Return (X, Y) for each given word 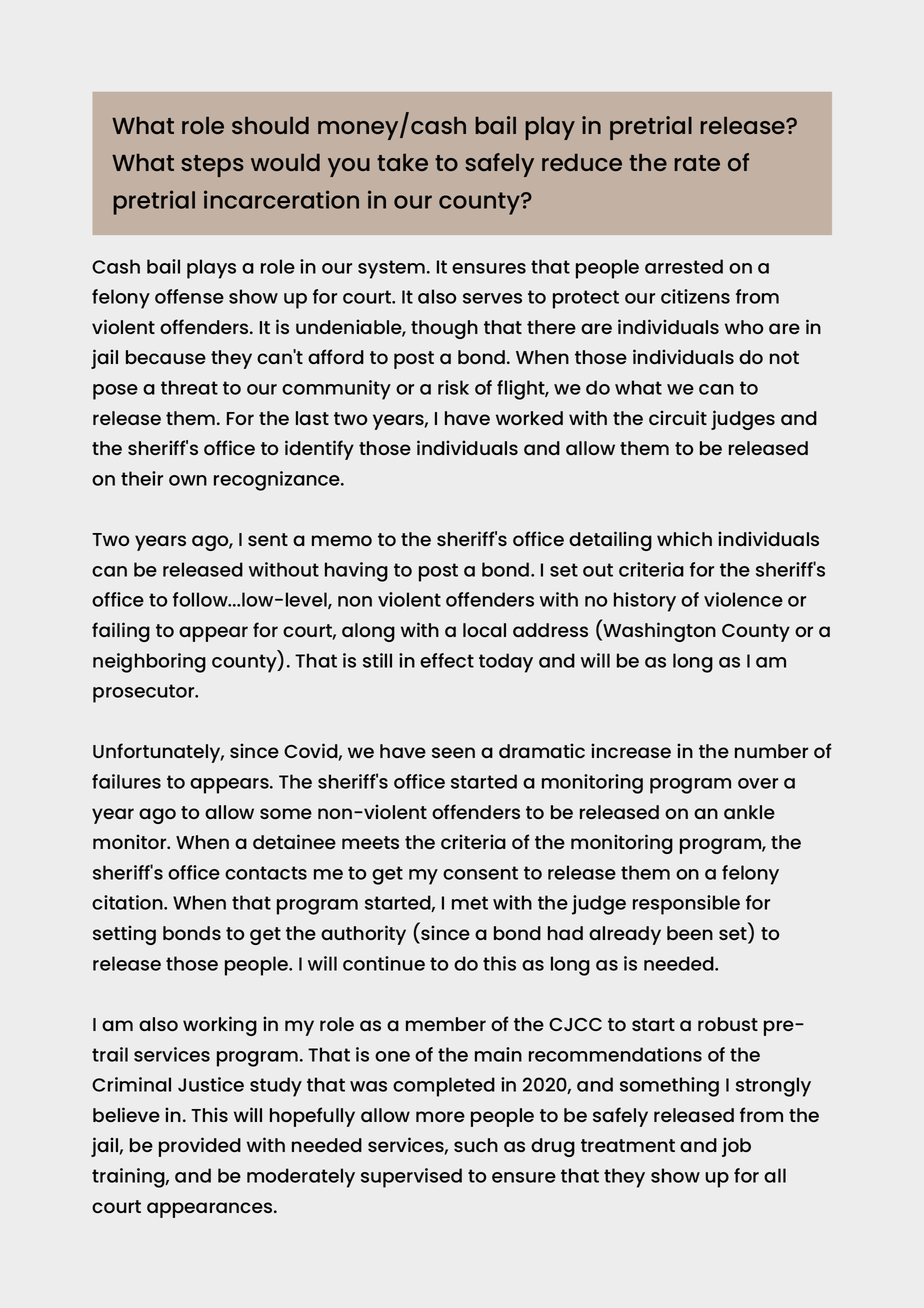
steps (212, 166)
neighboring (149, 663)
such (476, 1145)
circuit (678, 417)
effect (447, 660)
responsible (686, 905)
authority (363, 935)
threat (189, 387)
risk (453, 387)
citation (128, 902)
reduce (582, 162)
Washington (658, 631)
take (402, 162)
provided (200, 1147)
